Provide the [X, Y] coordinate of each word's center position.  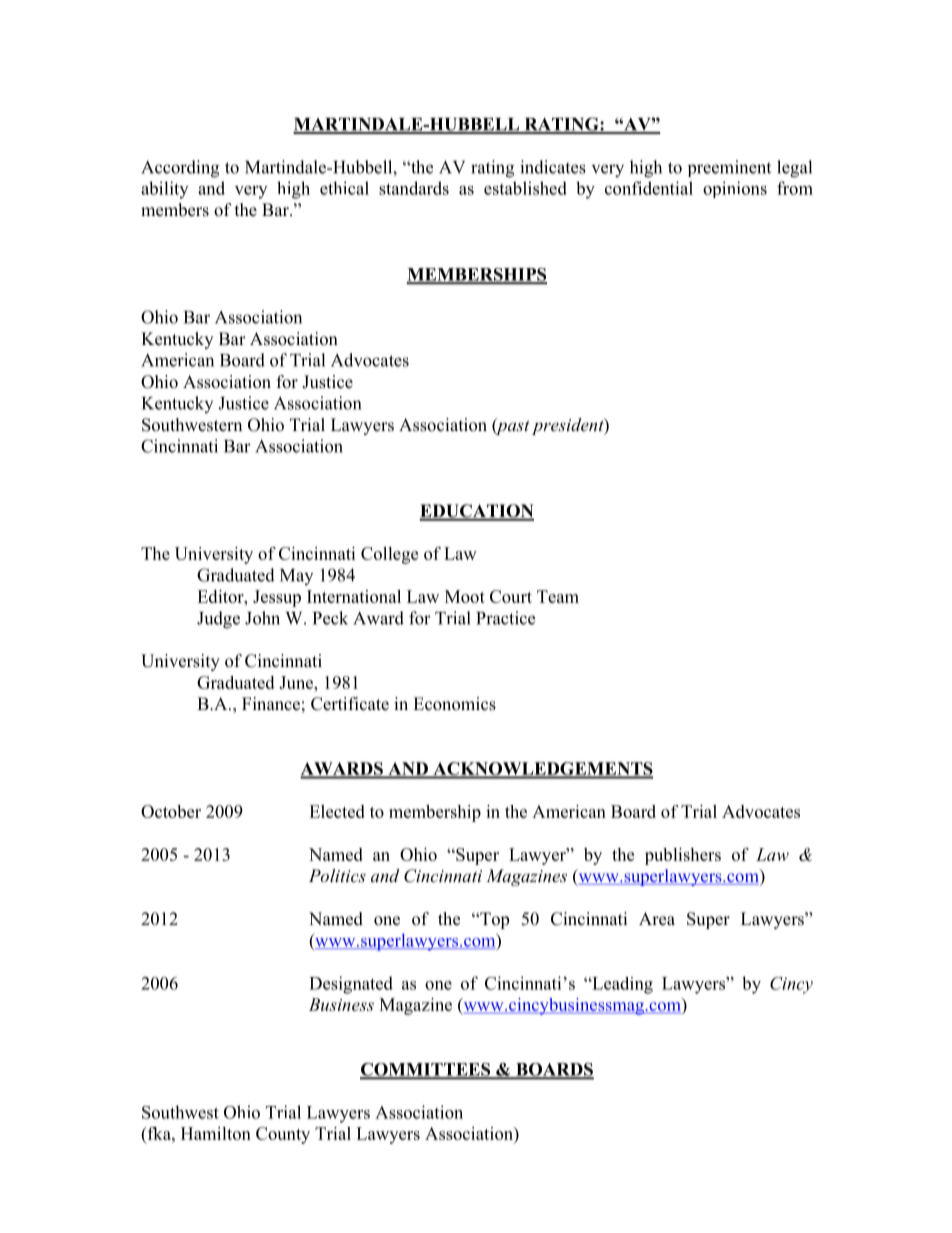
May [296, 577]
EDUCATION [476, 512]
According [180, 169]
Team [558, 596]
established [525, 188]
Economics [454, 704]
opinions [735, 189]
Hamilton [216, 1133]
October [171, 811]
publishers [683, 856]
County [283, 1135]
